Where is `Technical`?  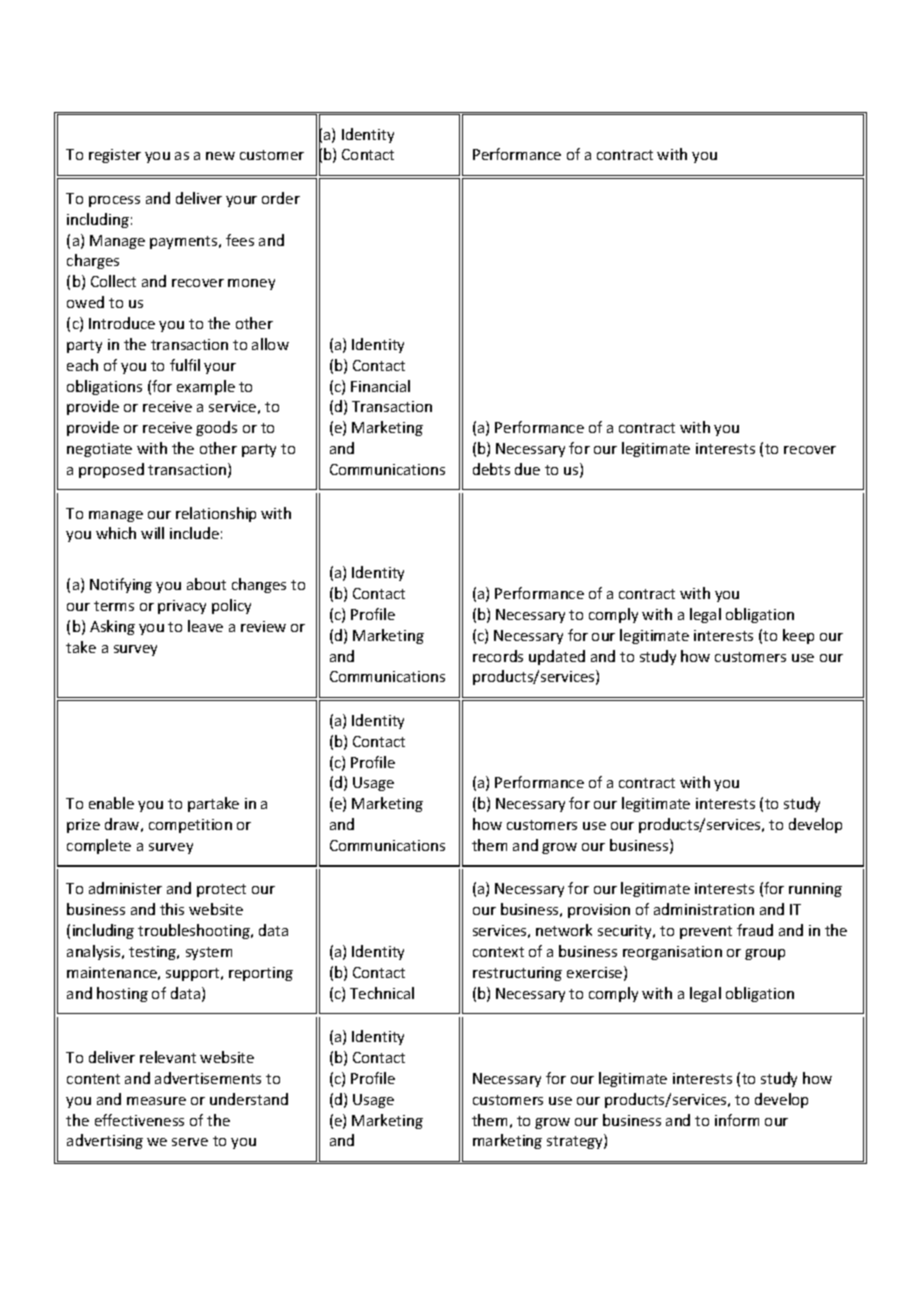 Technical is located at coordinates (382, 993).
